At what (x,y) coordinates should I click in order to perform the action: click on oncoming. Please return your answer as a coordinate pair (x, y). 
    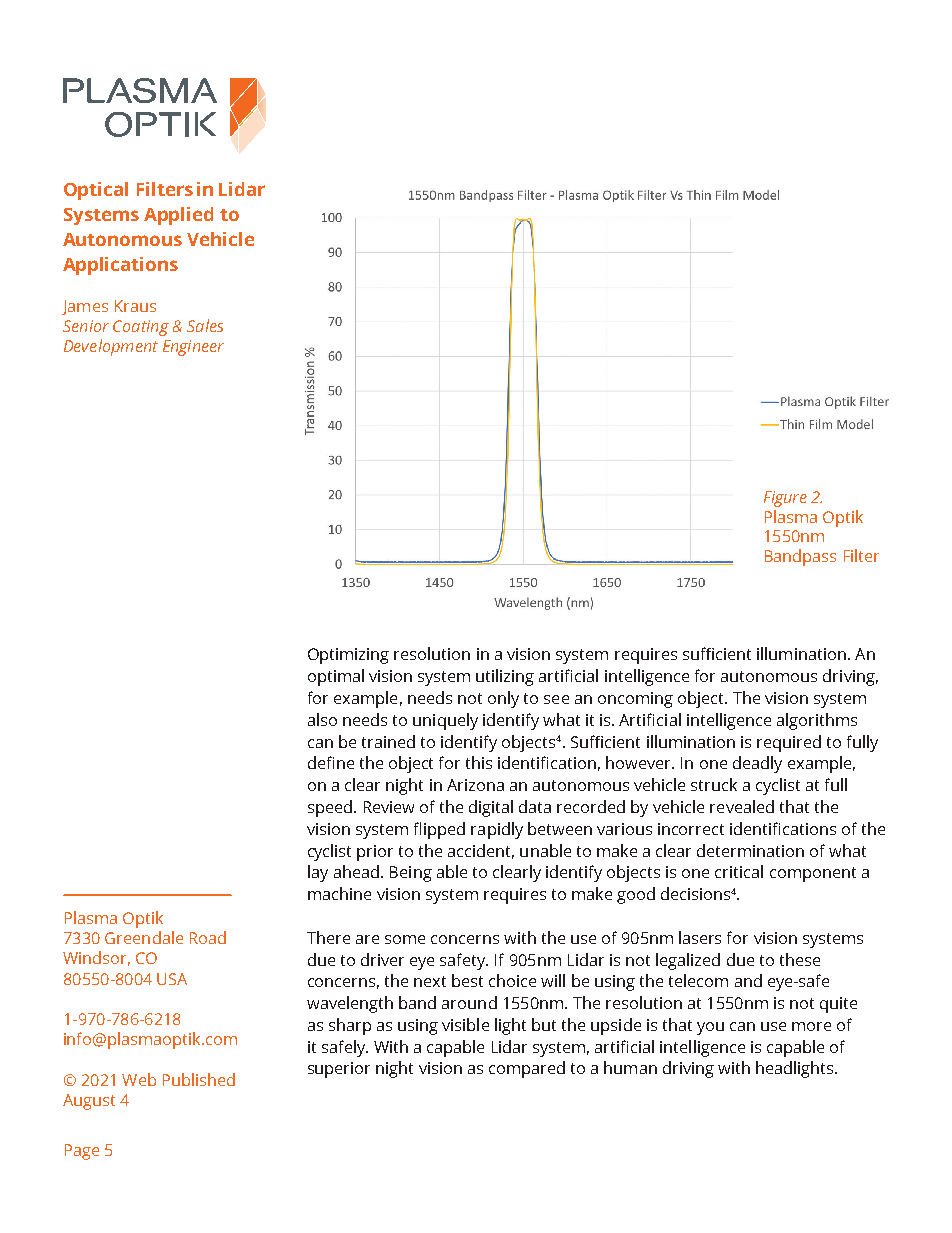
    Looking at the image, I should click on (635, 700).
